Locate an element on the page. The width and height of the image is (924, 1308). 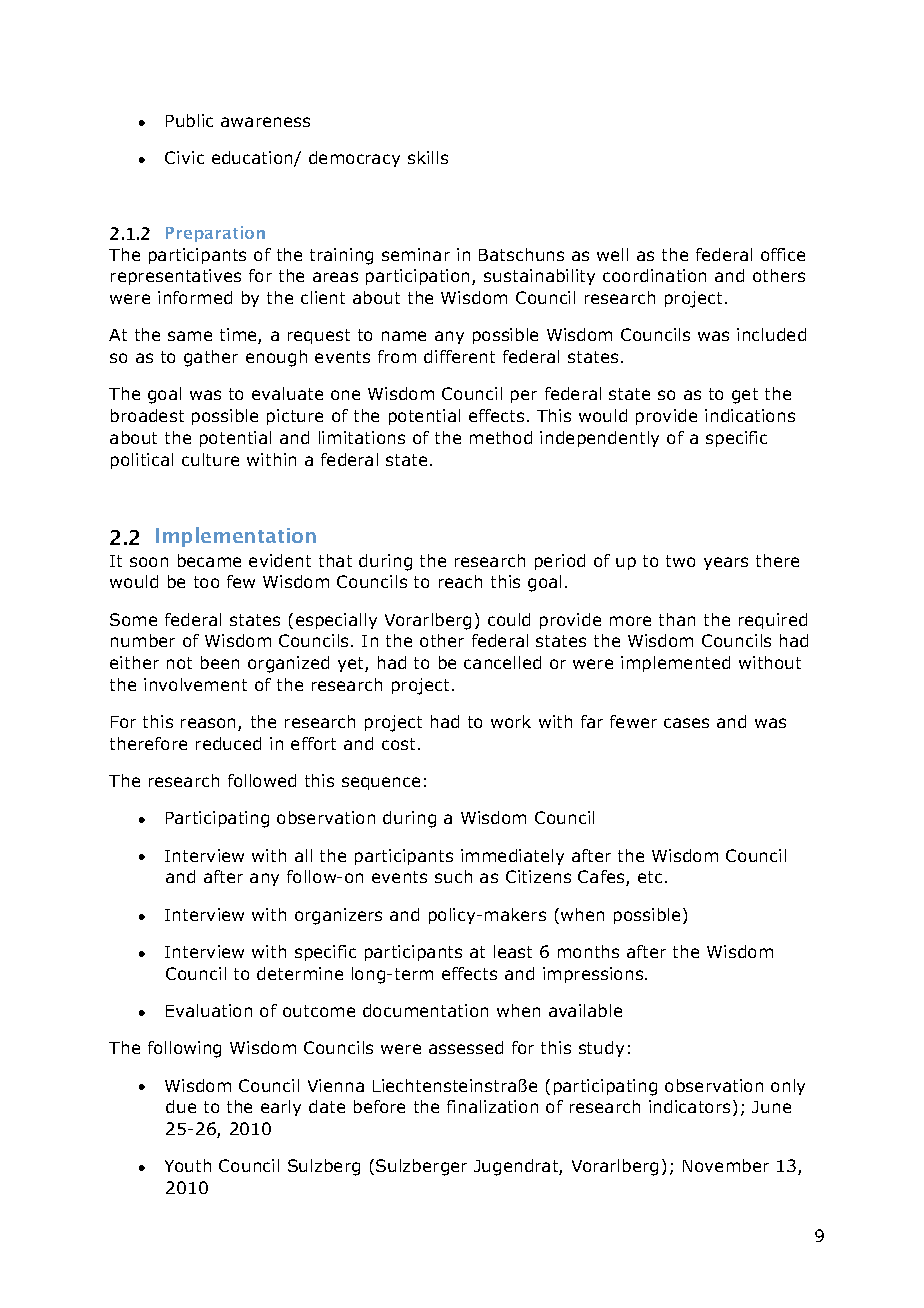
get is located at coordinates (745, 396).
